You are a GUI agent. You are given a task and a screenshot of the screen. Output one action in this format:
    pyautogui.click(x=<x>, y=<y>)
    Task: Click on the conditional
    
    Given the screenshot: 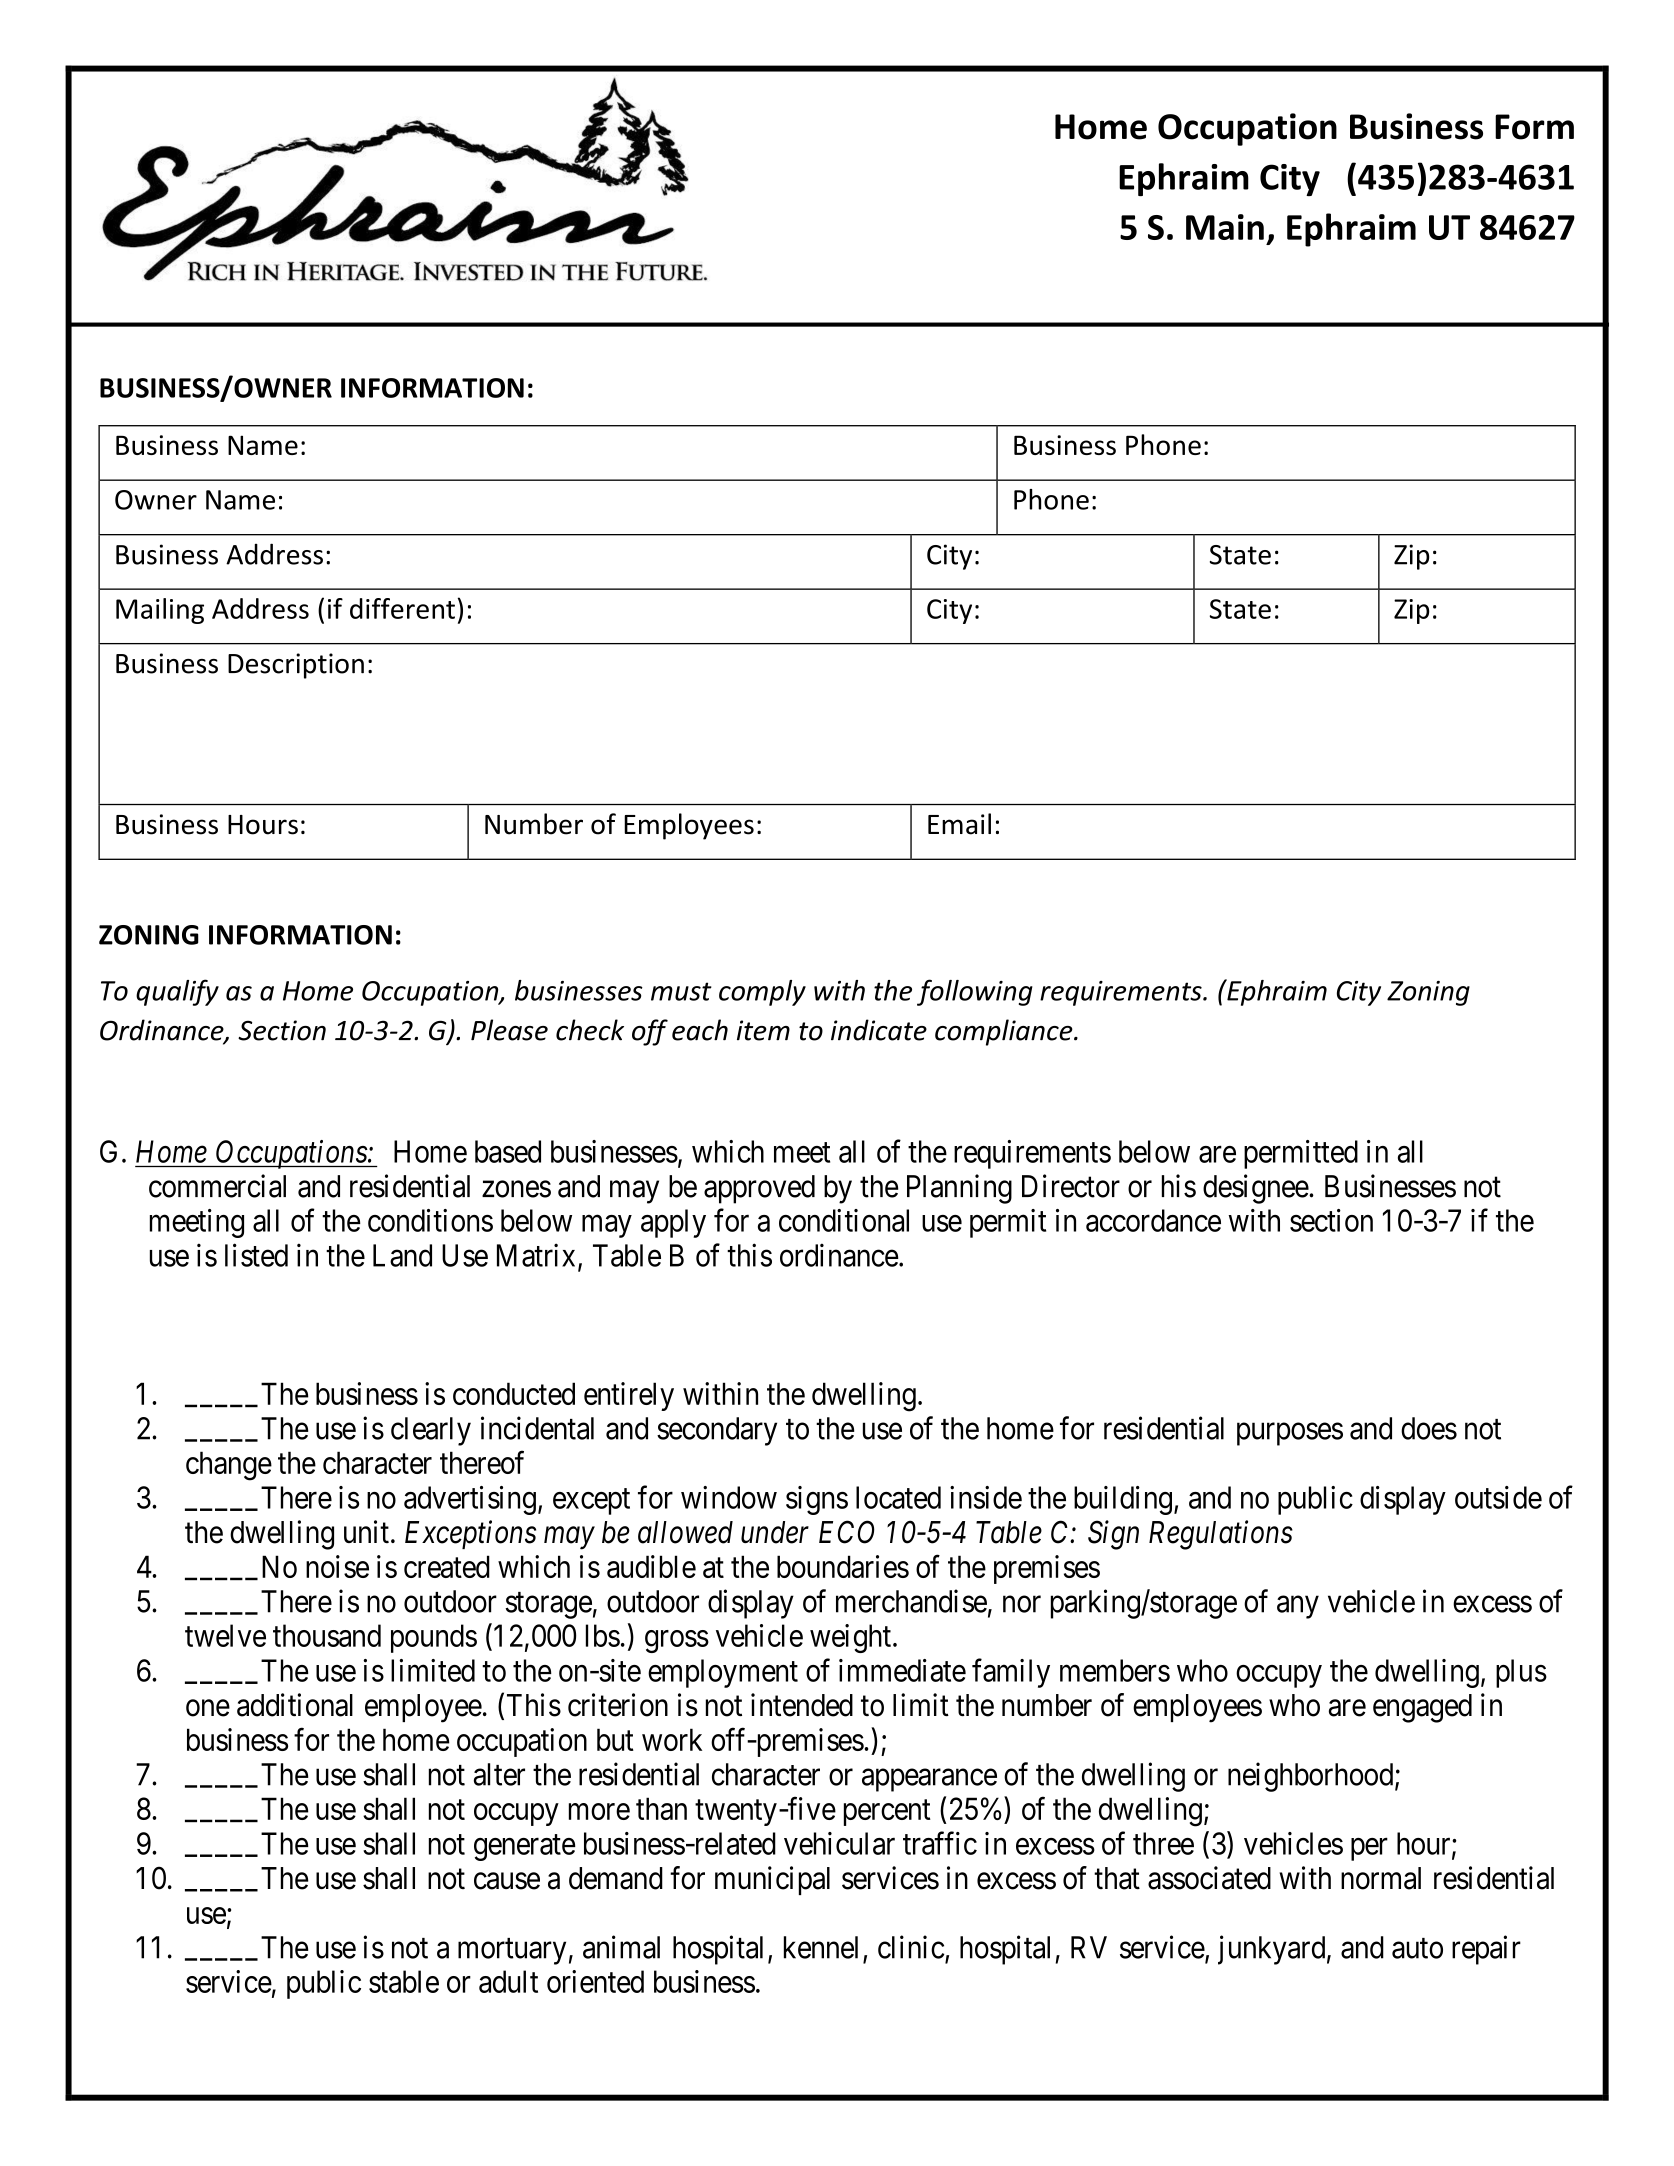 What is the action you would take?
    pyautogui.click(x=844, y=1220)
